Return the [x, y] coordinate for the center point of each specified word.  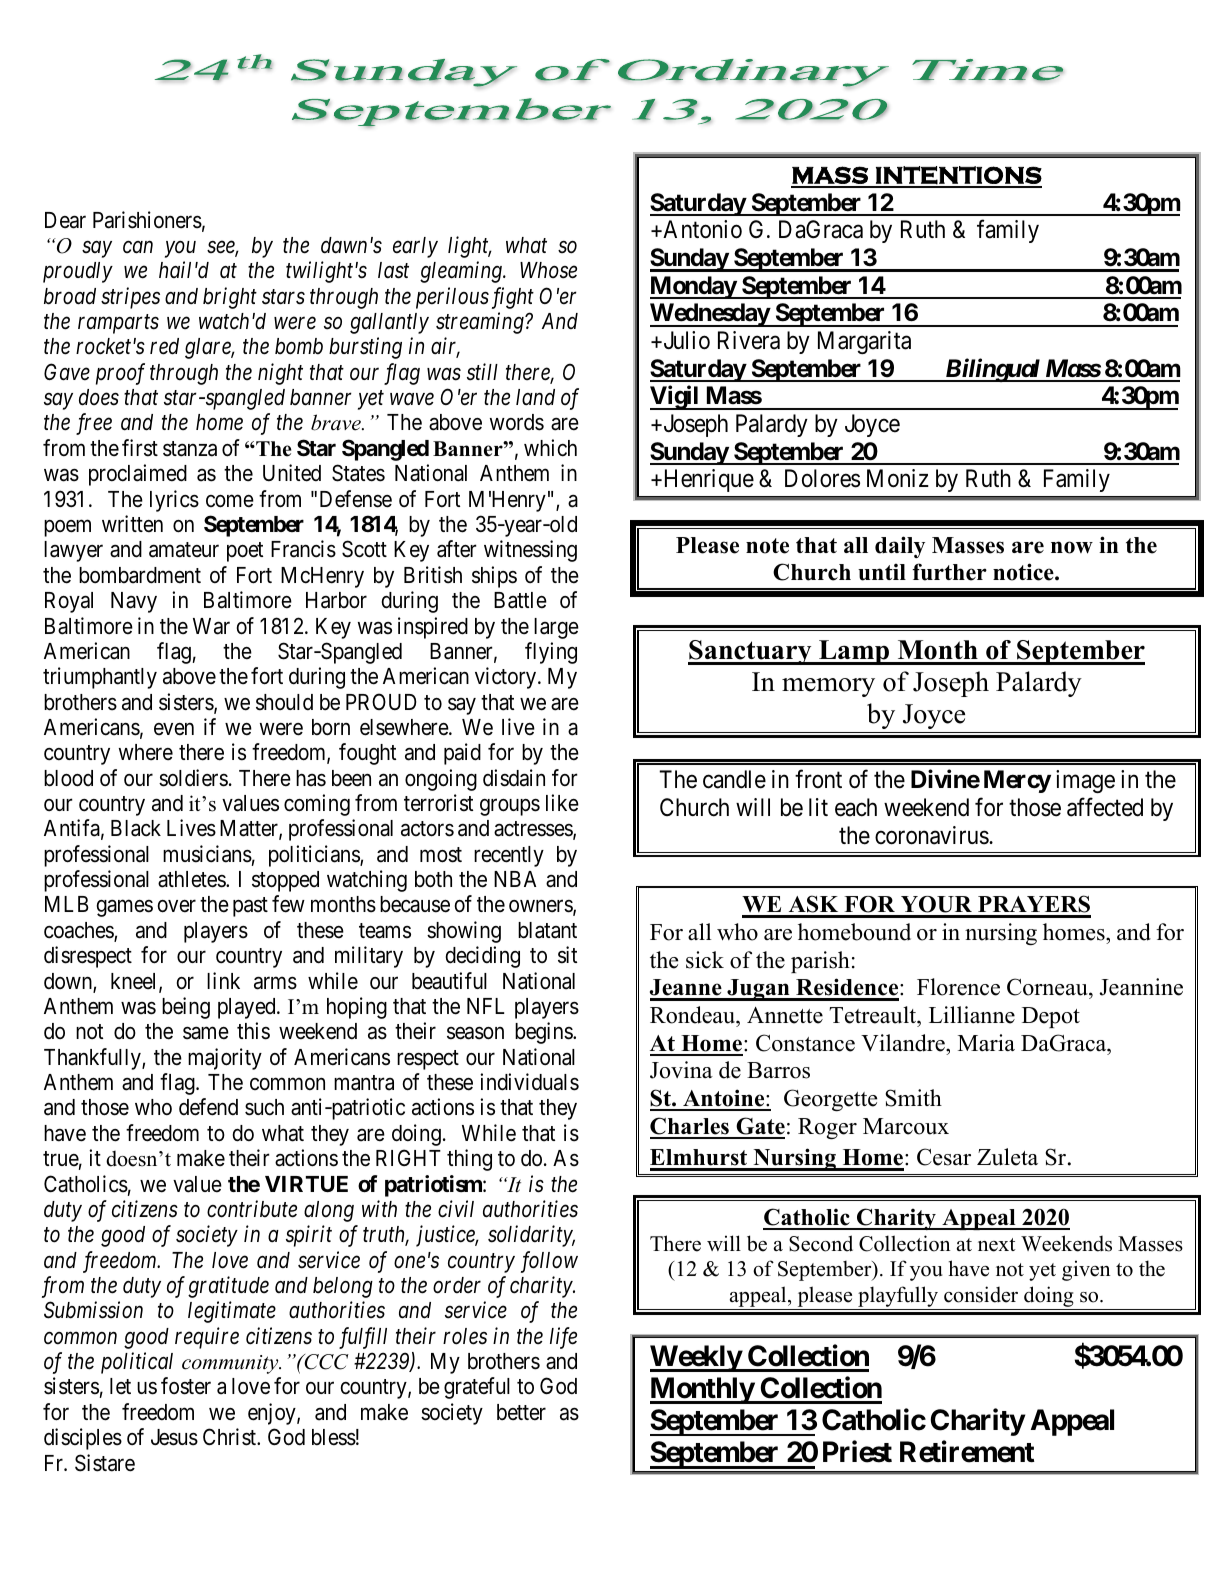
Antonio [701, 229]
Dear [65, 220]
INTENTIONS [958, 176]
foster [186, 1386]
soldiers [193, 778]
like [562, 803]
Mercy [1017, 781]
